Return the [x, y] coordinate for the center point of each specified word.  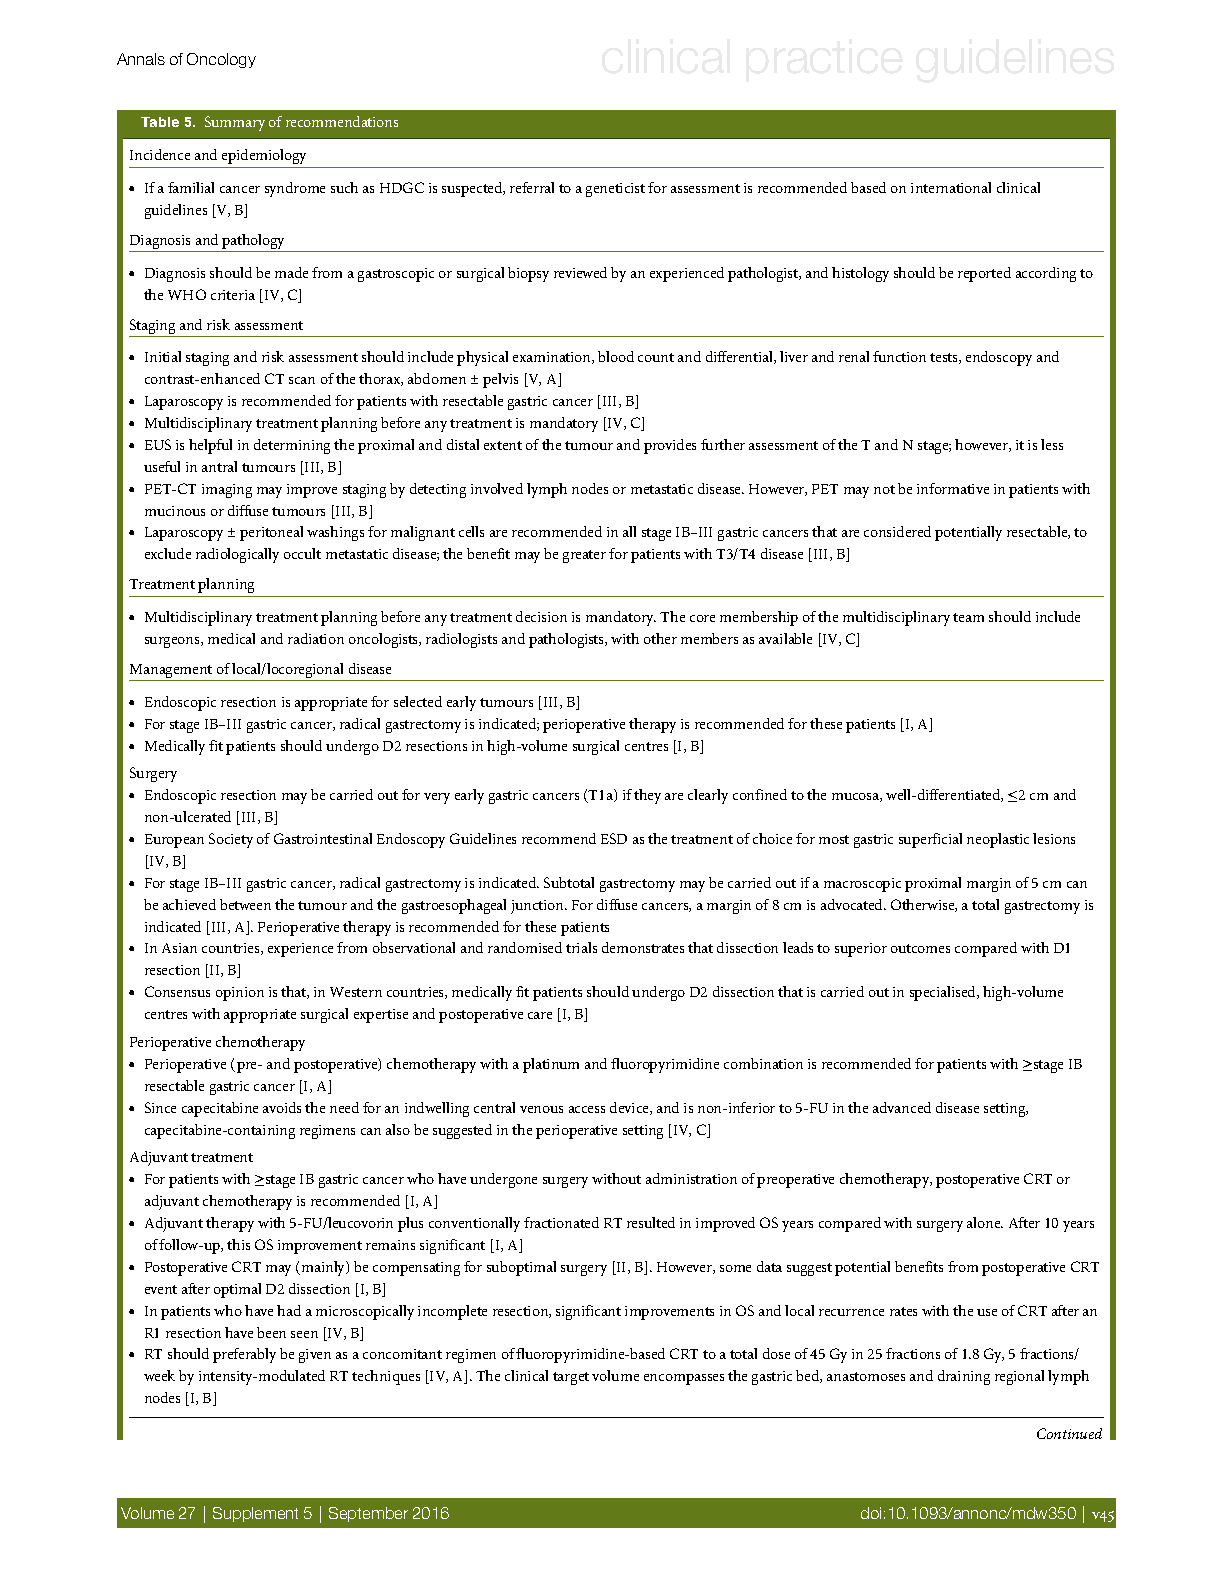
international [951, 187]
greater [584, 556]
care [540, 1015]
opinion [240, 994]
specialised [944, 993]
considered [897, 531]
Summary [235, 123]
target [571, 1378]
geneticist [615, 190]
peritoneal [271, 533]
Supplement [255, 1514]
